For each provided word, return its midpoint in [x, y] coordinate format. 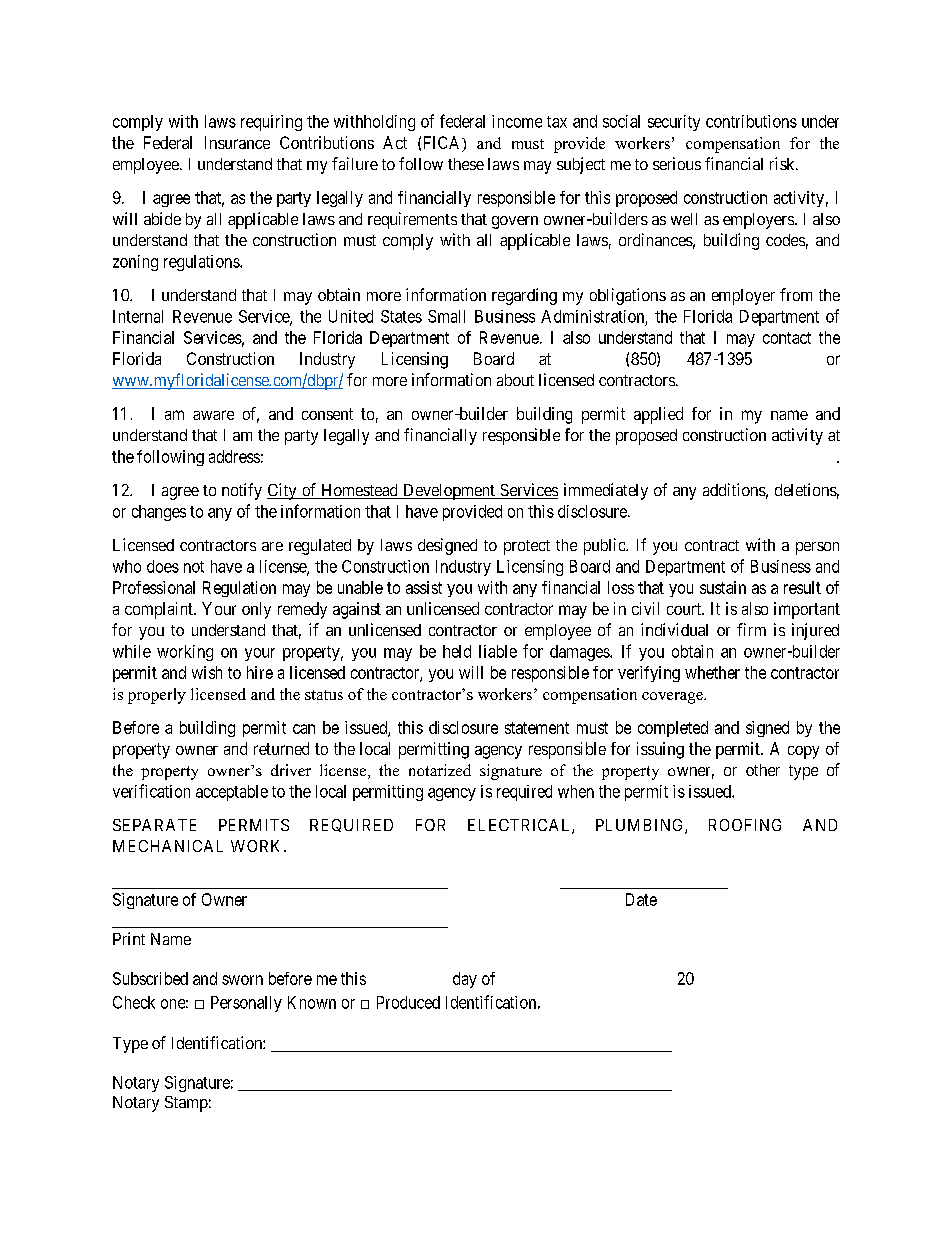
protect [527, 547]
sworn [242, 980]
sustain [723, 587]
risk [783, 163]
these [466, 164]
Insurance [237, 142]
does [163, 566]
